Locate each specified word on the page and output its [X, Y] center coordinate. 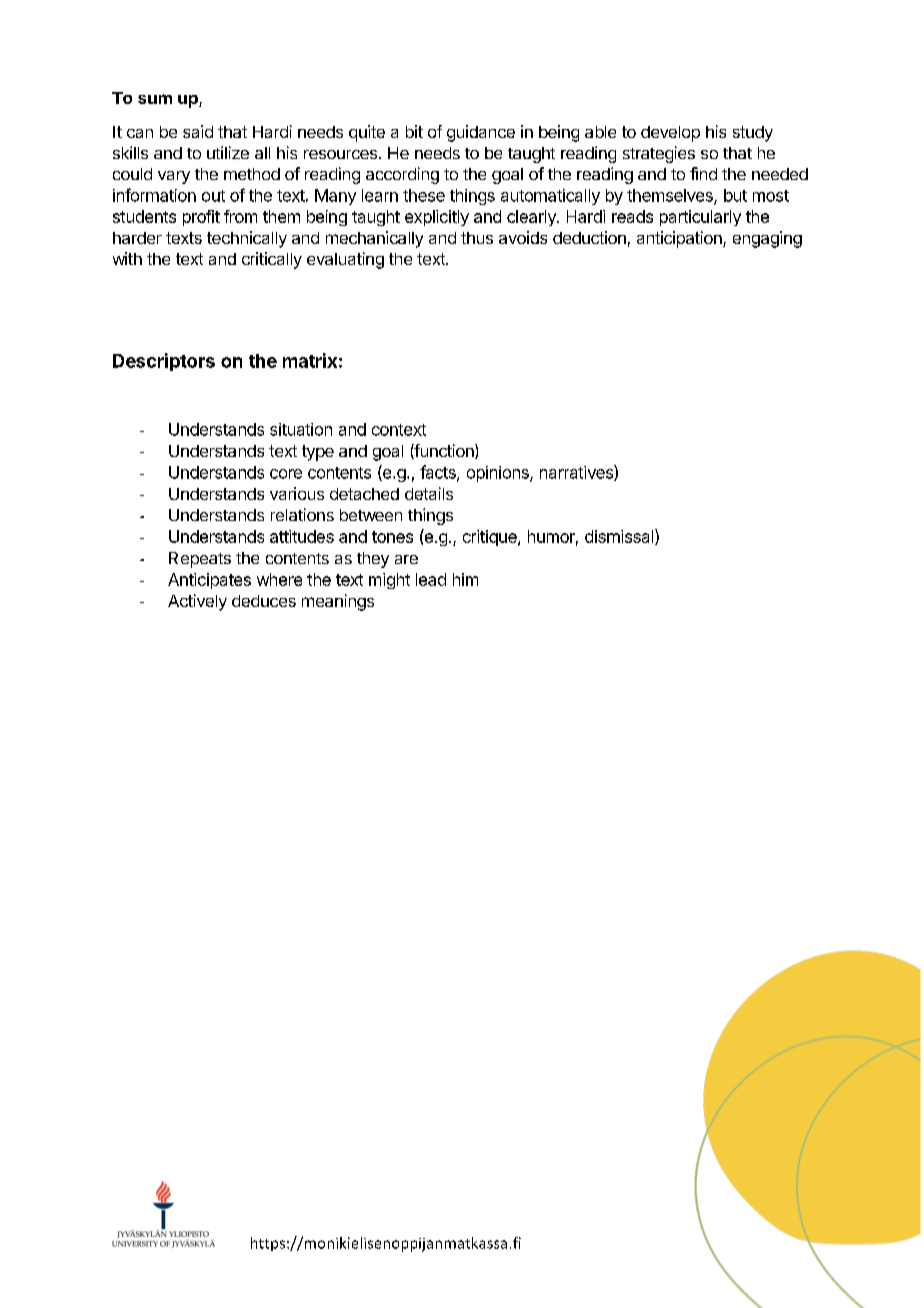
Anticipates [209, 581]
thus [477, 238]
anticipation [680, 239]
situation [301, 429]
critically [272, 260]
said [198, 131]
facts [439, 473]
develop [670, 134]
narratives [577, 473]
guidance [481, 133]
